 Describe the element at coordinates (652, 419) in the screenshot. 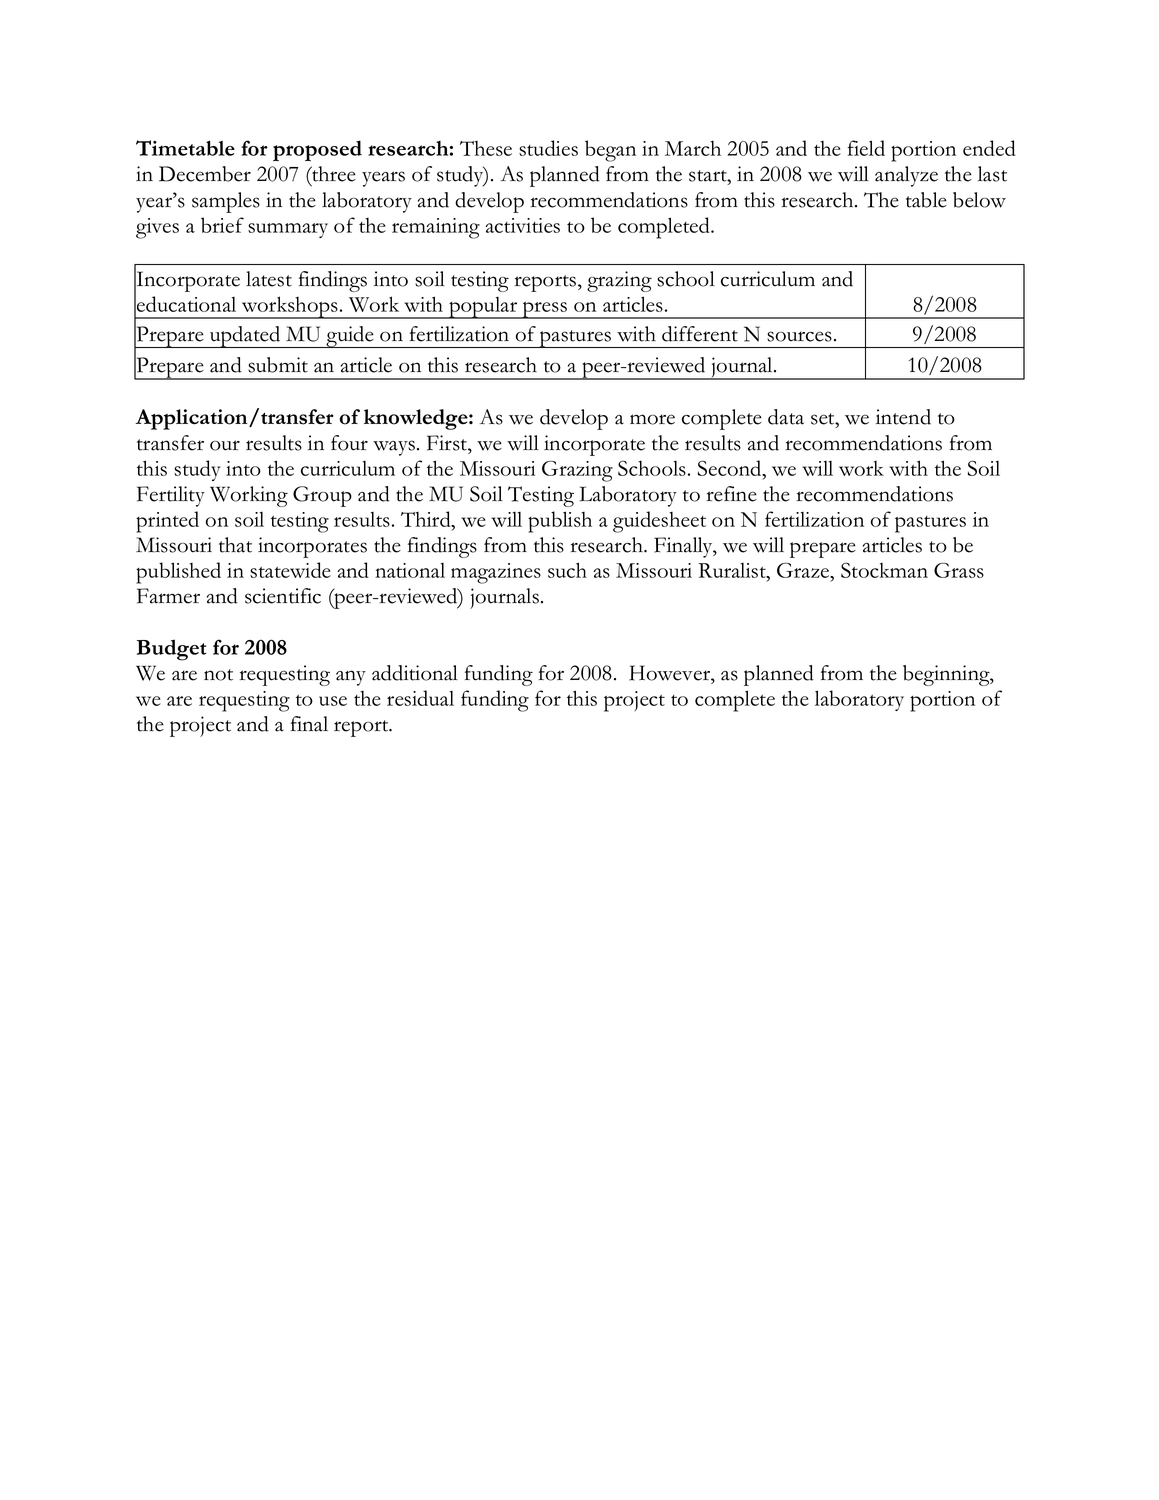

I see `more` at that location.
